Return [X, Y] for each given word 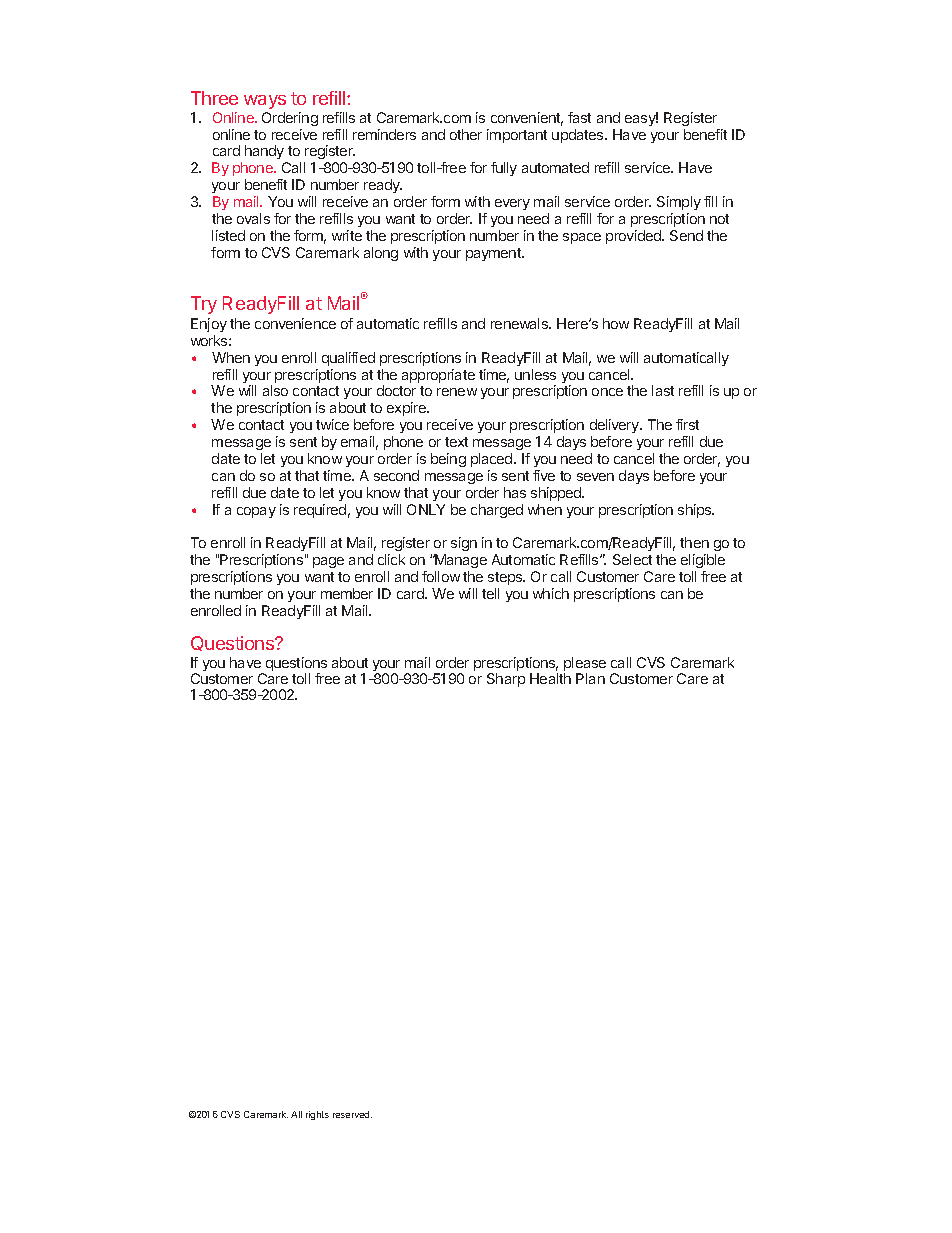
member [347, 593]
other [466, 134]
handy [265, 154]
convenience [295, 323]
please [585, 665]
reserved [352, 1114]
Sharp [506, 680]
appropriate [438, 376]
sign [464, 544]
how [616, 323]
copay [256, 512]
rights [317, 1115]
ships [696, 511]
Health [550, 678]
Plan [590, 678]
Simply [679, 203]
